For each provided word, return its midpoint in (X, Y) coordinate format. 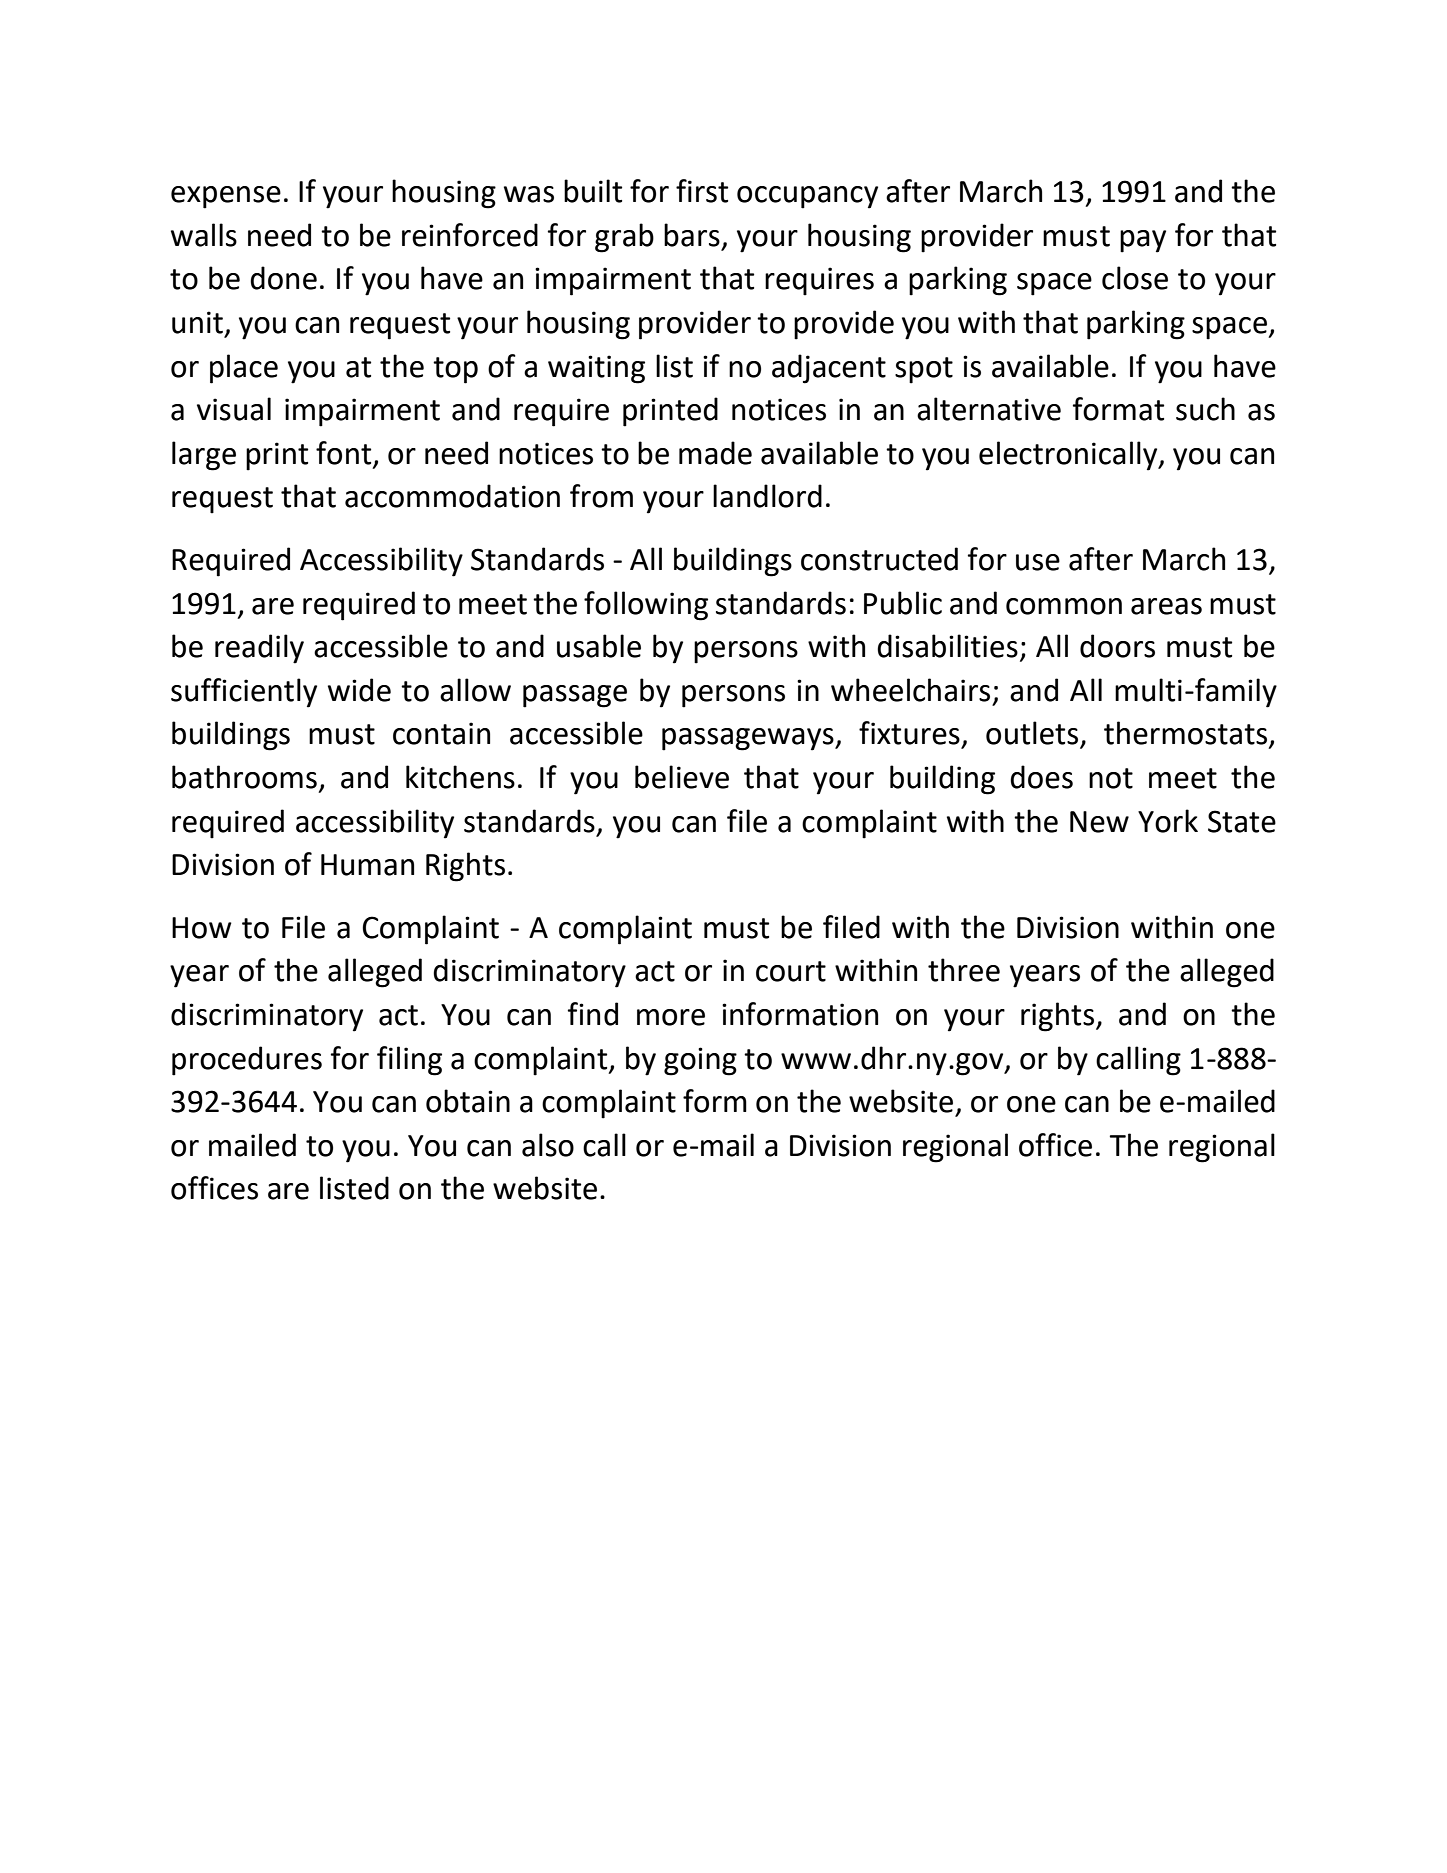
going (700, 1061)
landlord (767, 496)
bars (692, 235)
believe (682, 777)
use (1038, 562)
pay (1143, 241)
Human (367, 865)
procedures (247, 1061)
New (1099, 822)
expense (226, 197)
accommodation (452, 496)
